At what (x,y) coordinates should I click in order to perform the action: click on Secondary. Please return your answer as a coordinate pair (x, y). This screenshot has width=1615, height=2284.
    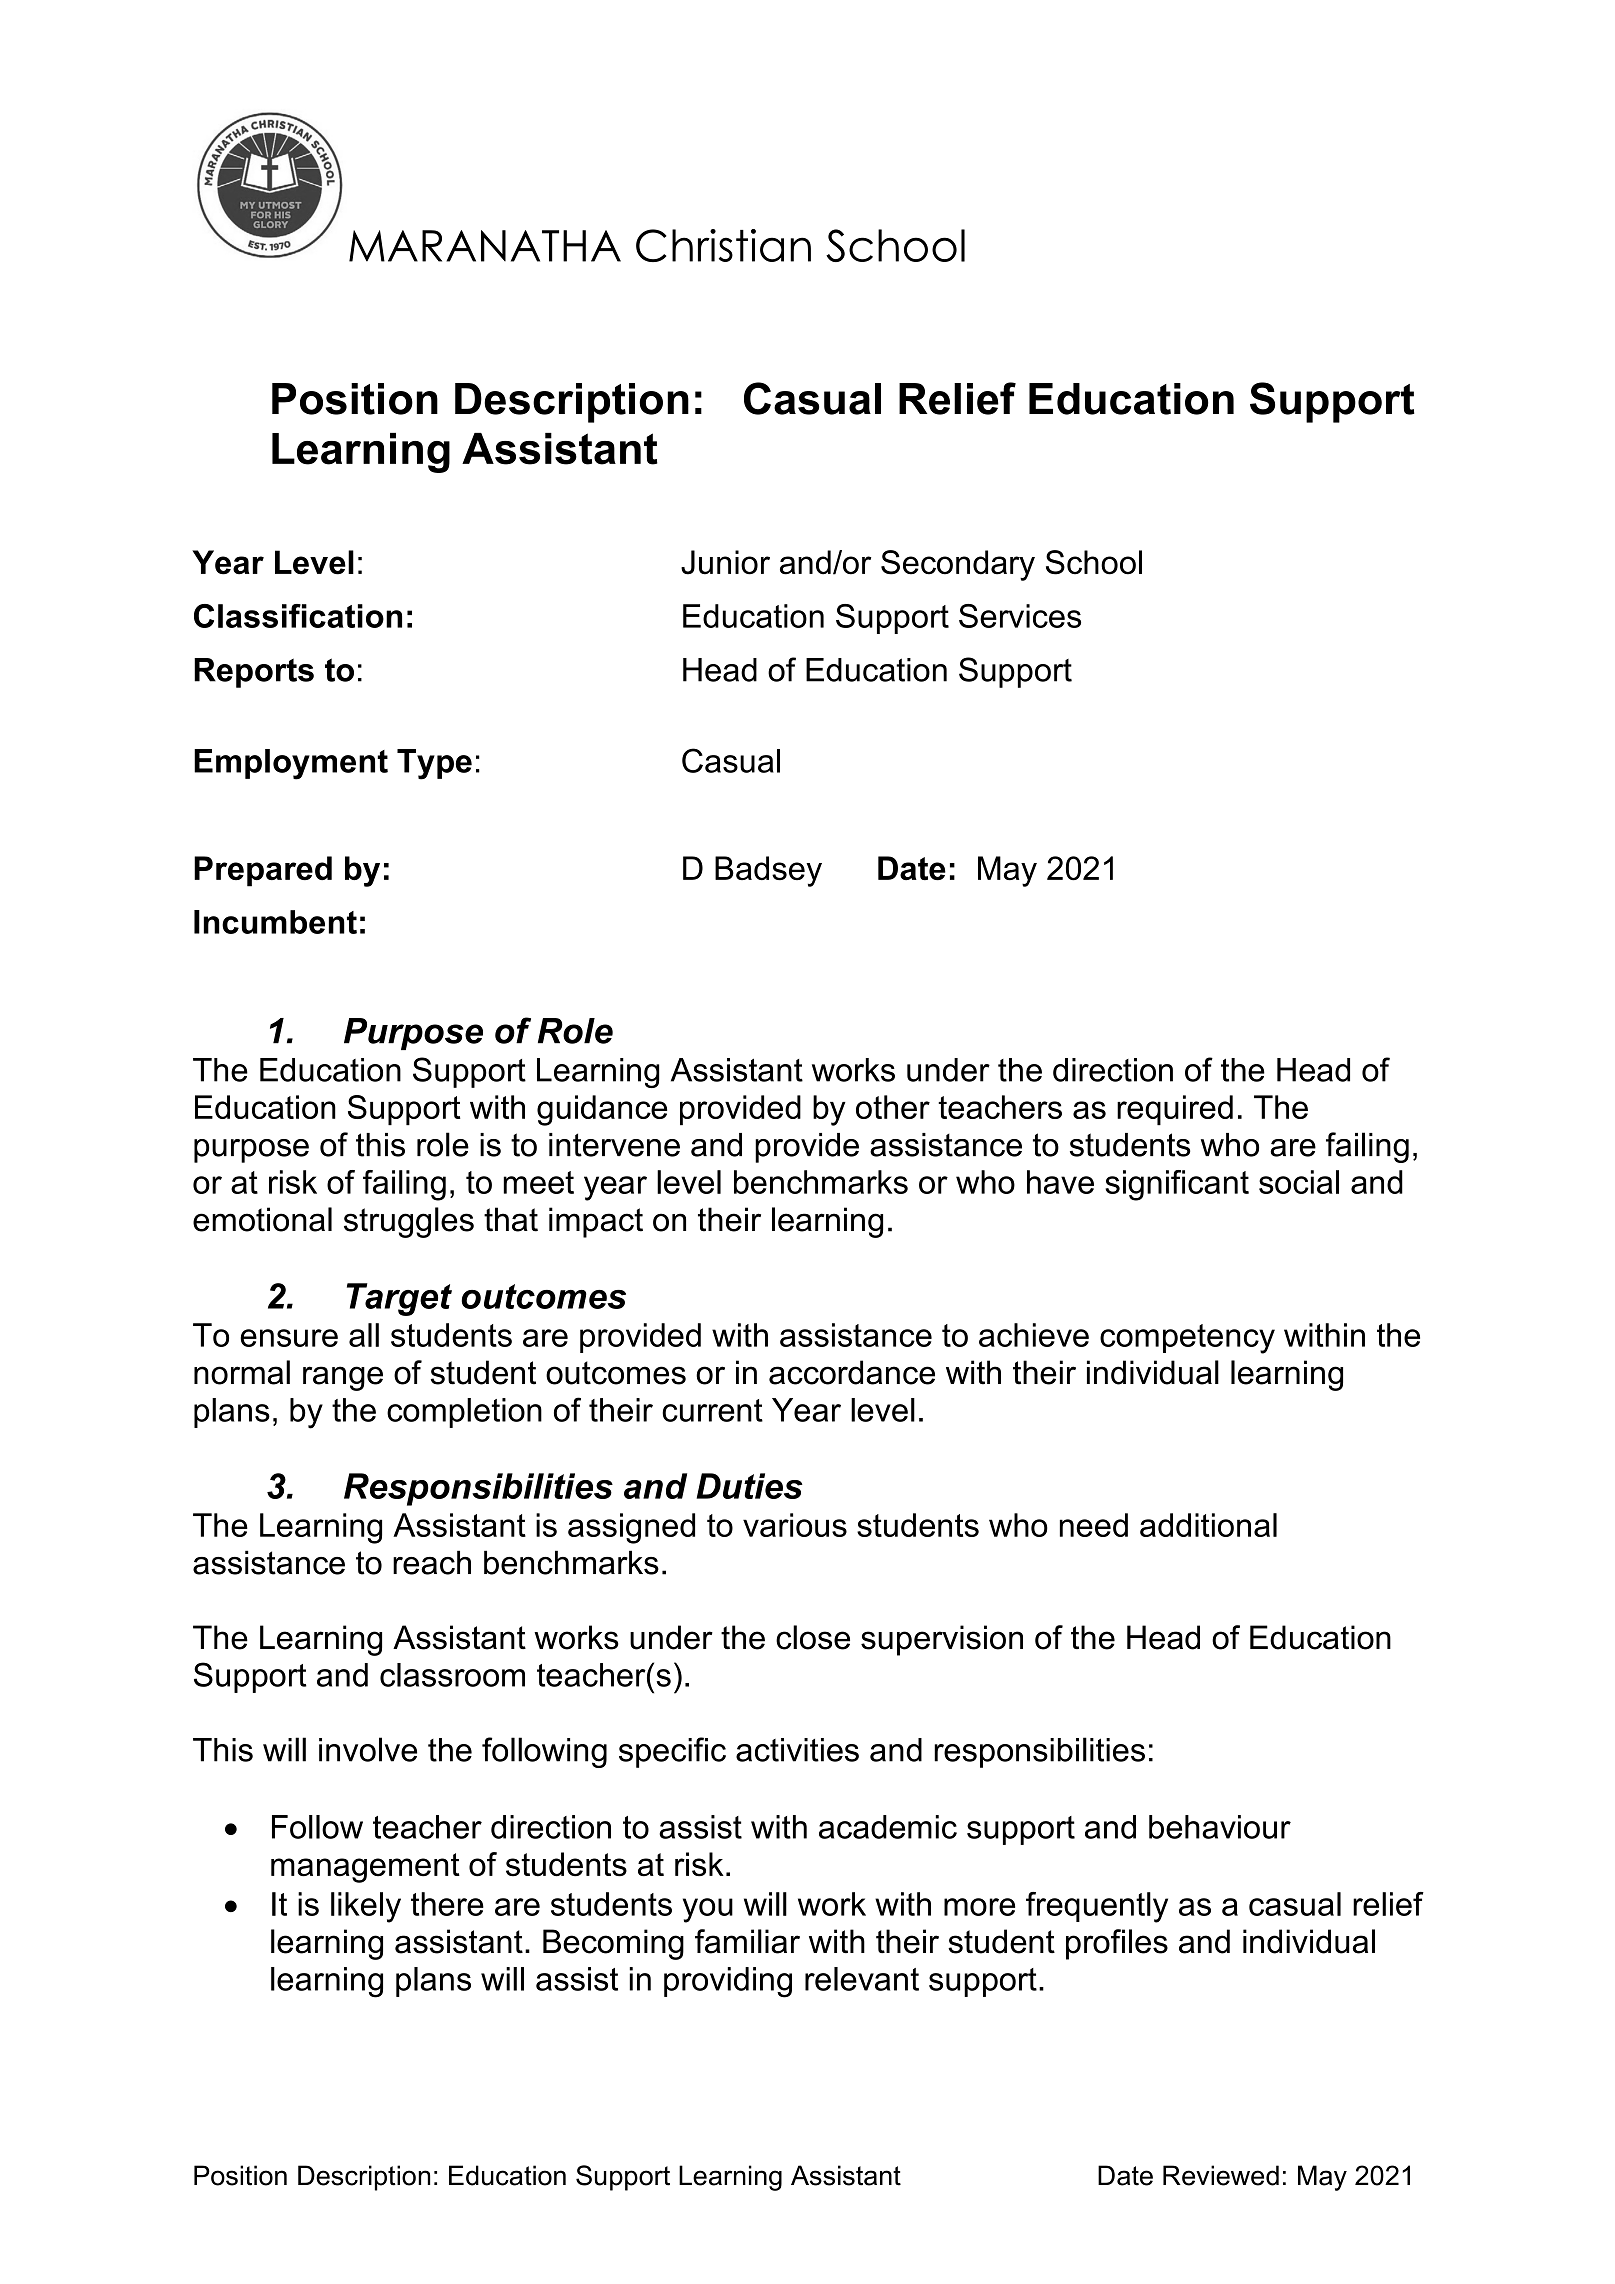
    Looking at the image, I should click on (958, 565).
